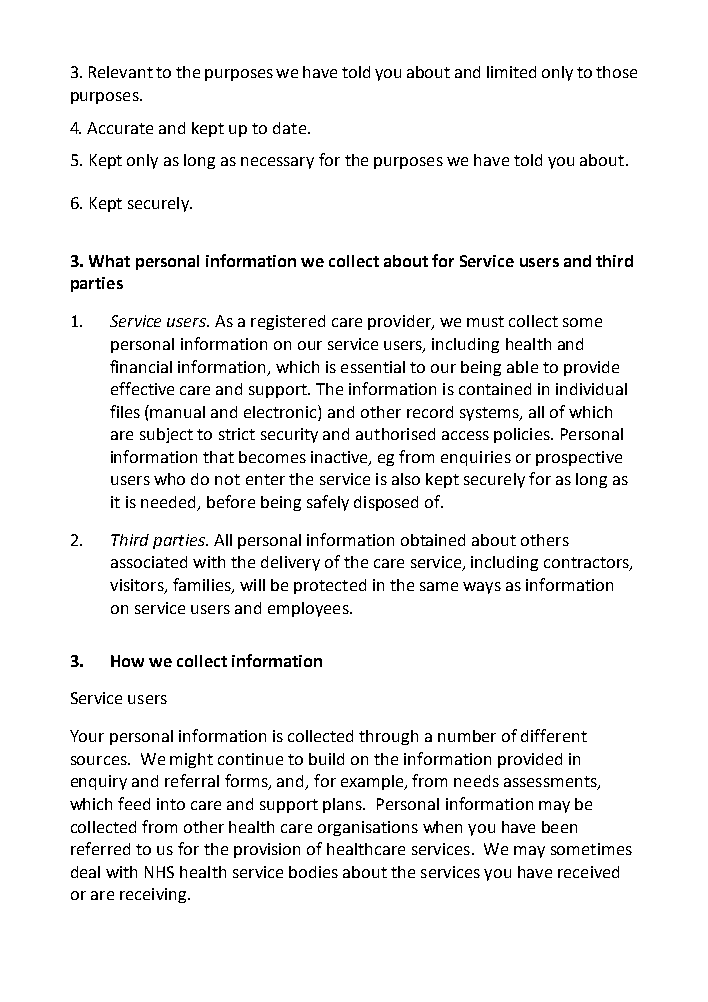 The image size is (708, 1002). I want to click on date, so click(289, 128).
